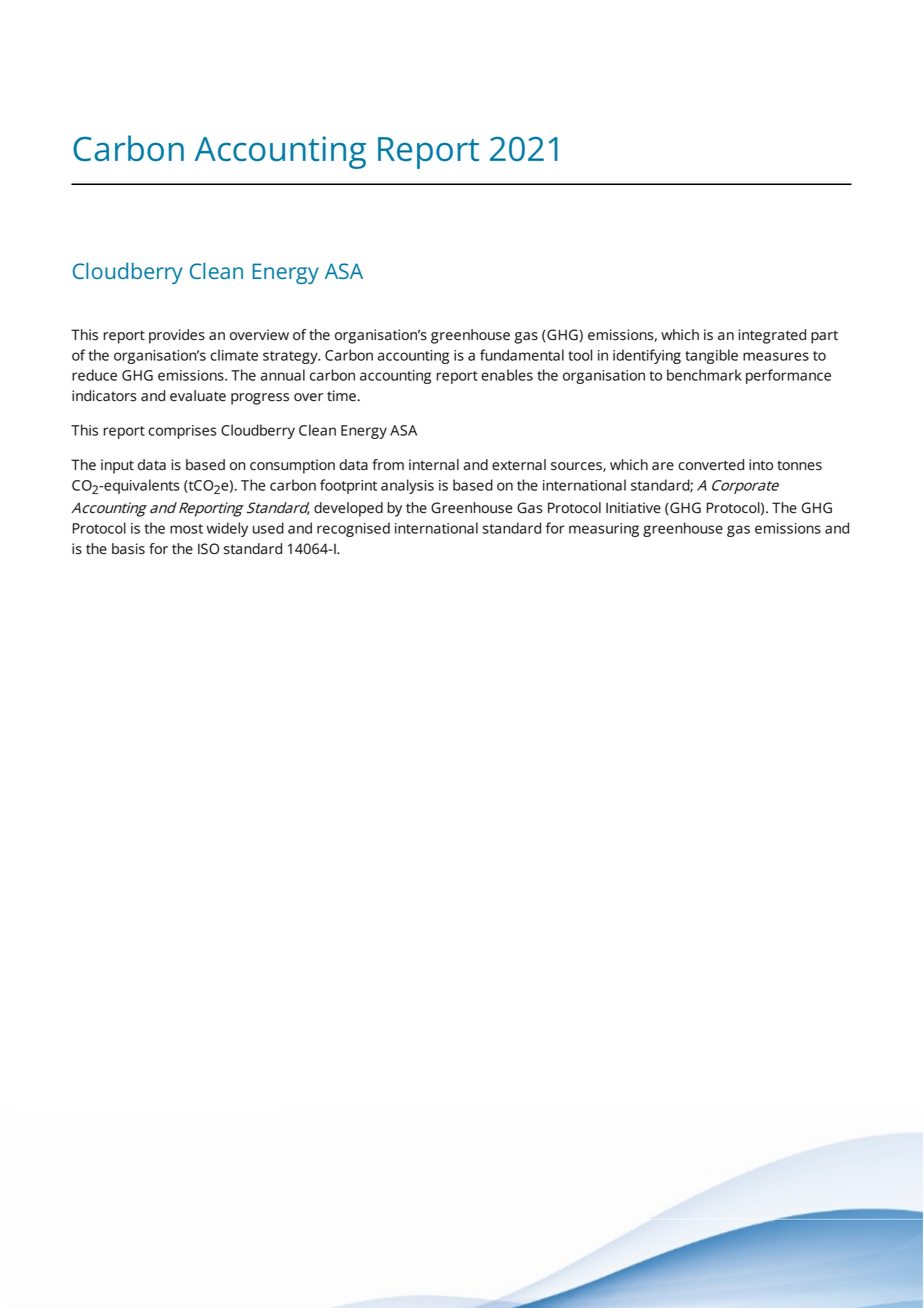 The width and height of the page is (924, 1308). Describe the element at coordinates (434, 465) in the page. I see `internal` at that location.
